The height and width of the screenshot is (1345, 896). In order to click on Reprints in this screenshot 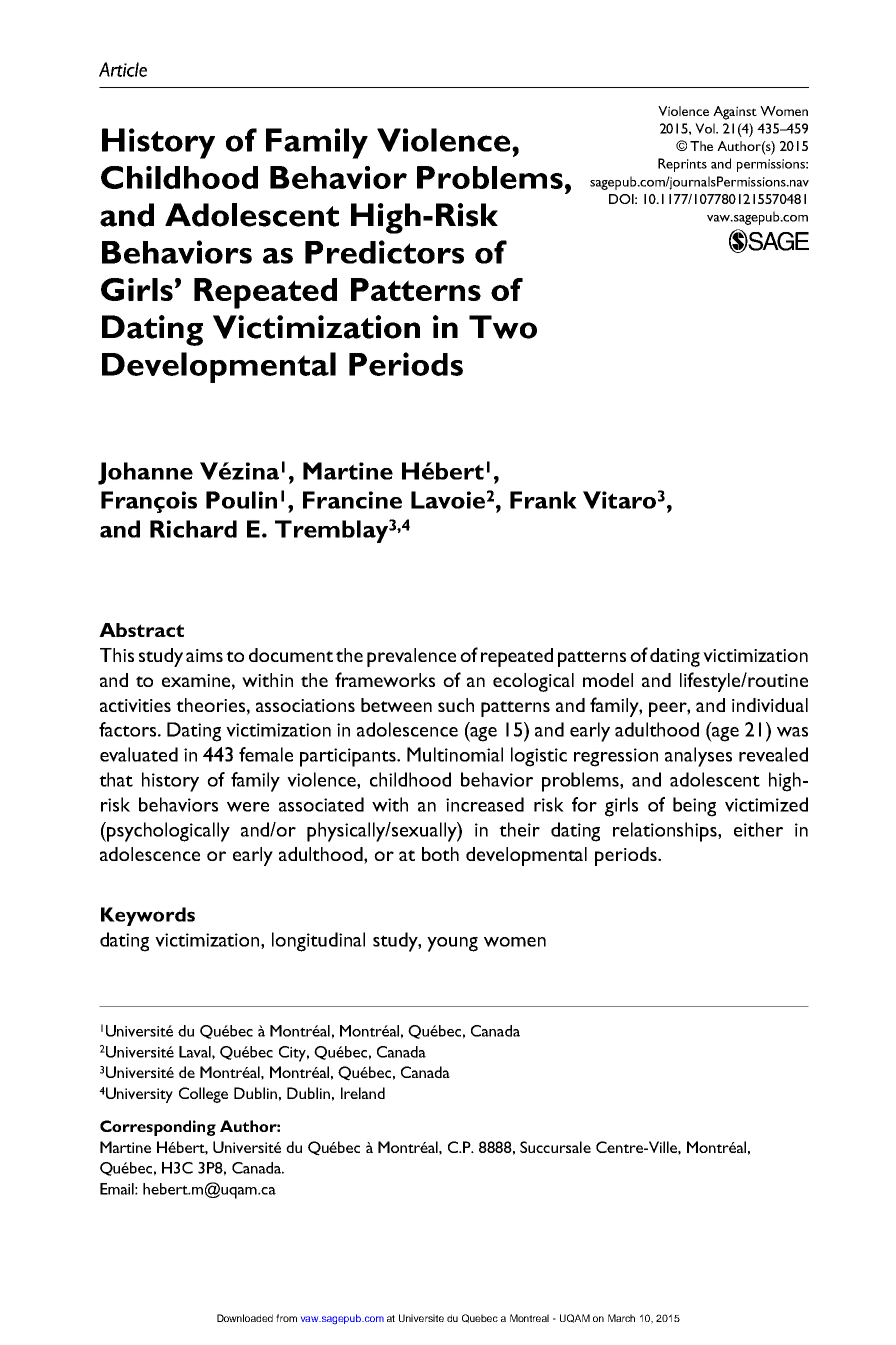, I will do `click(682, 165)`.
